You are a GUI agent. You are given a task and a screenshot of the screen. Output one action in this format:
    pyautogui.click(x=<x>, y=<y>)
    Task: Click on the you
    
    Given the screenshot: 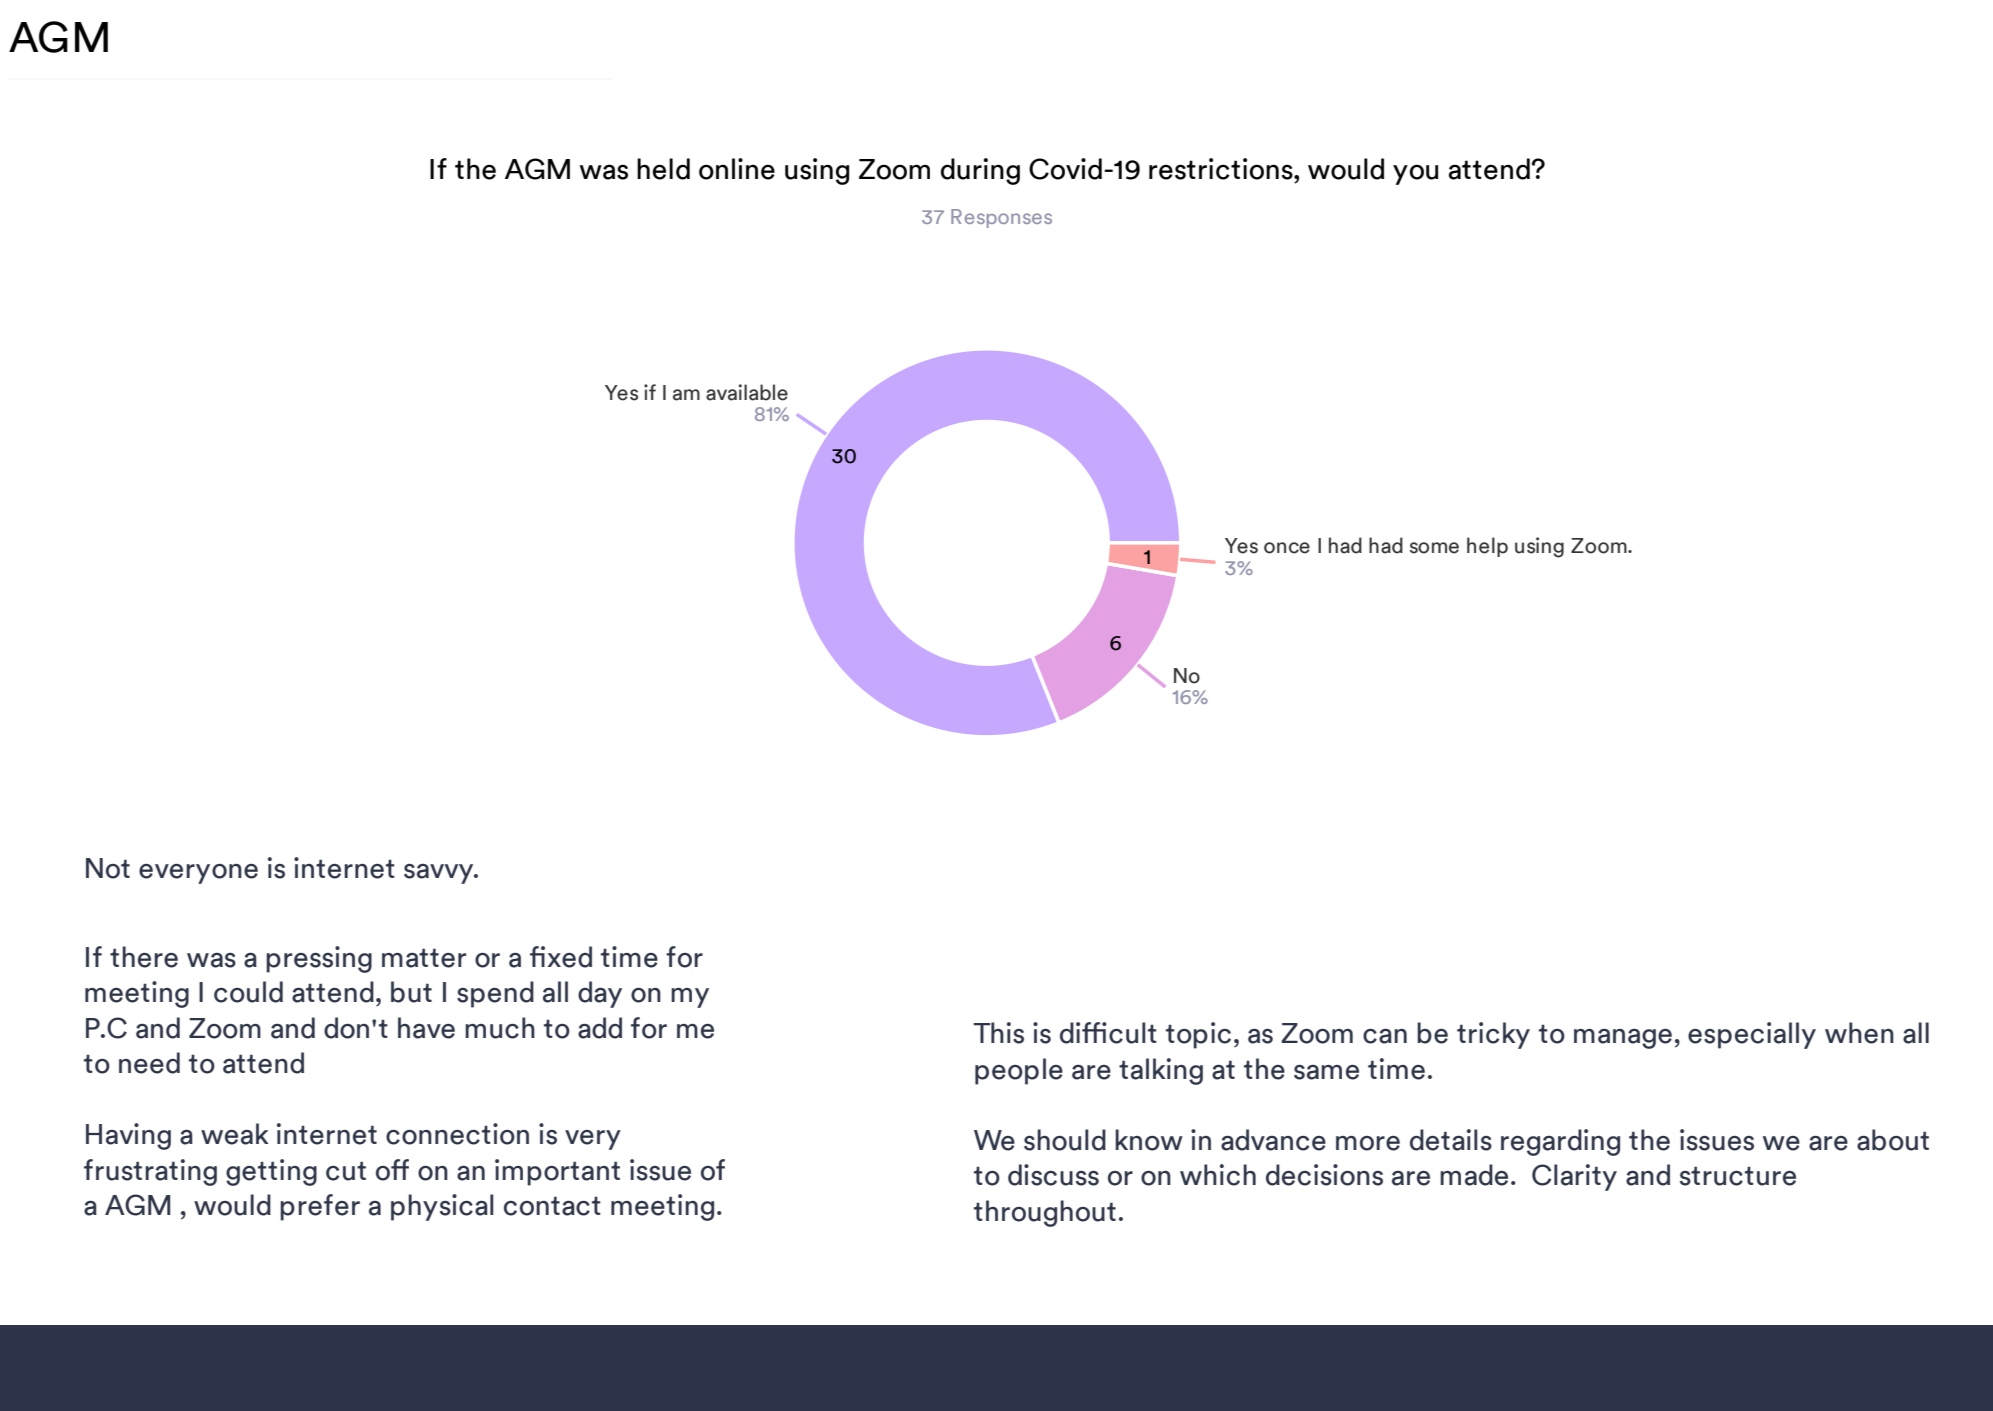 What is the action you would take?
    pyautogui.click(x=1416, y=174)
